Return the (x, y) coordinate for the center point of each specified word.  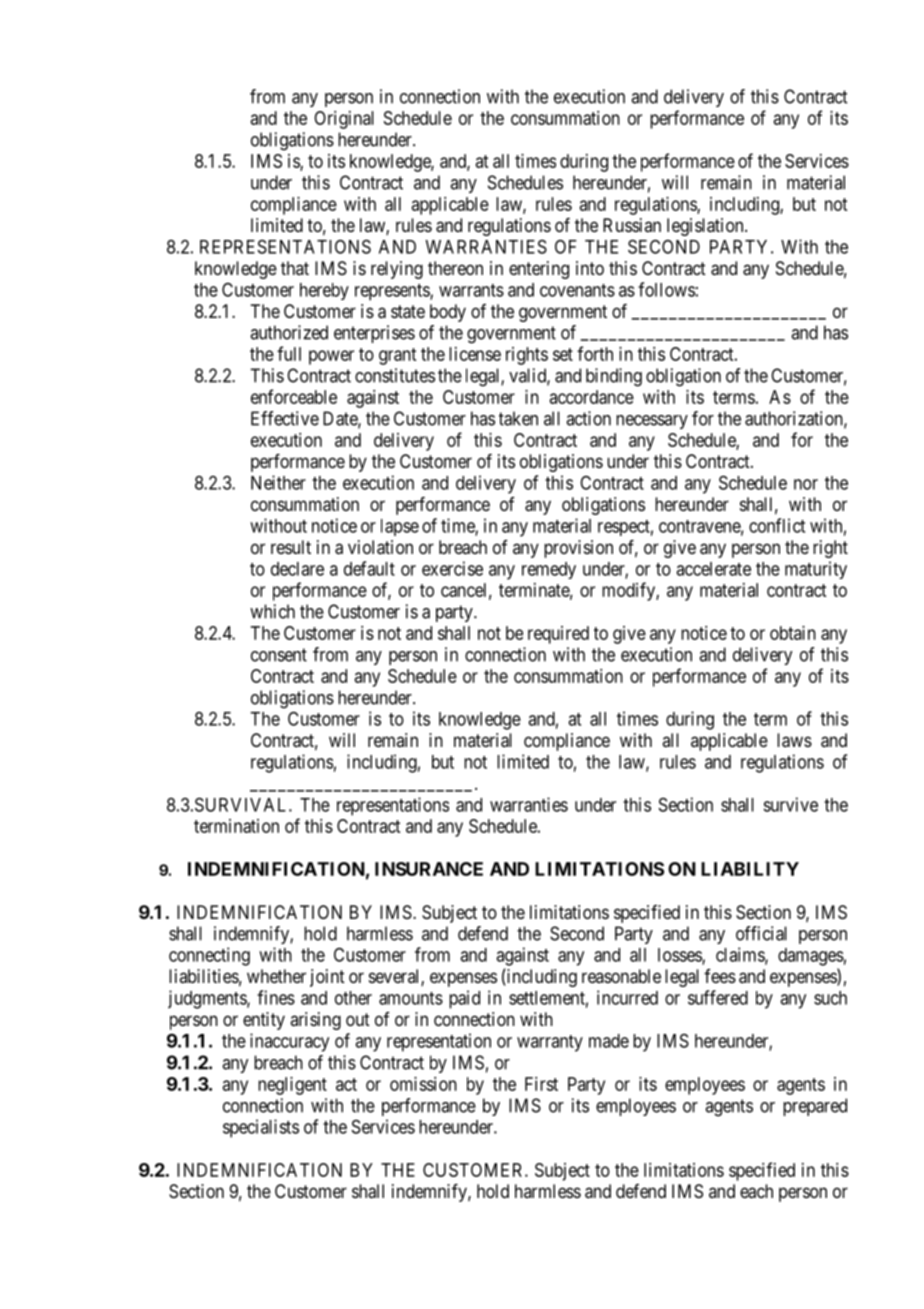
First (541, 1084)
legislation (706, 227)
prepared (815, 1107)
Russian (632, 225)
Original (344, 120)
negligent (292, 1086)
